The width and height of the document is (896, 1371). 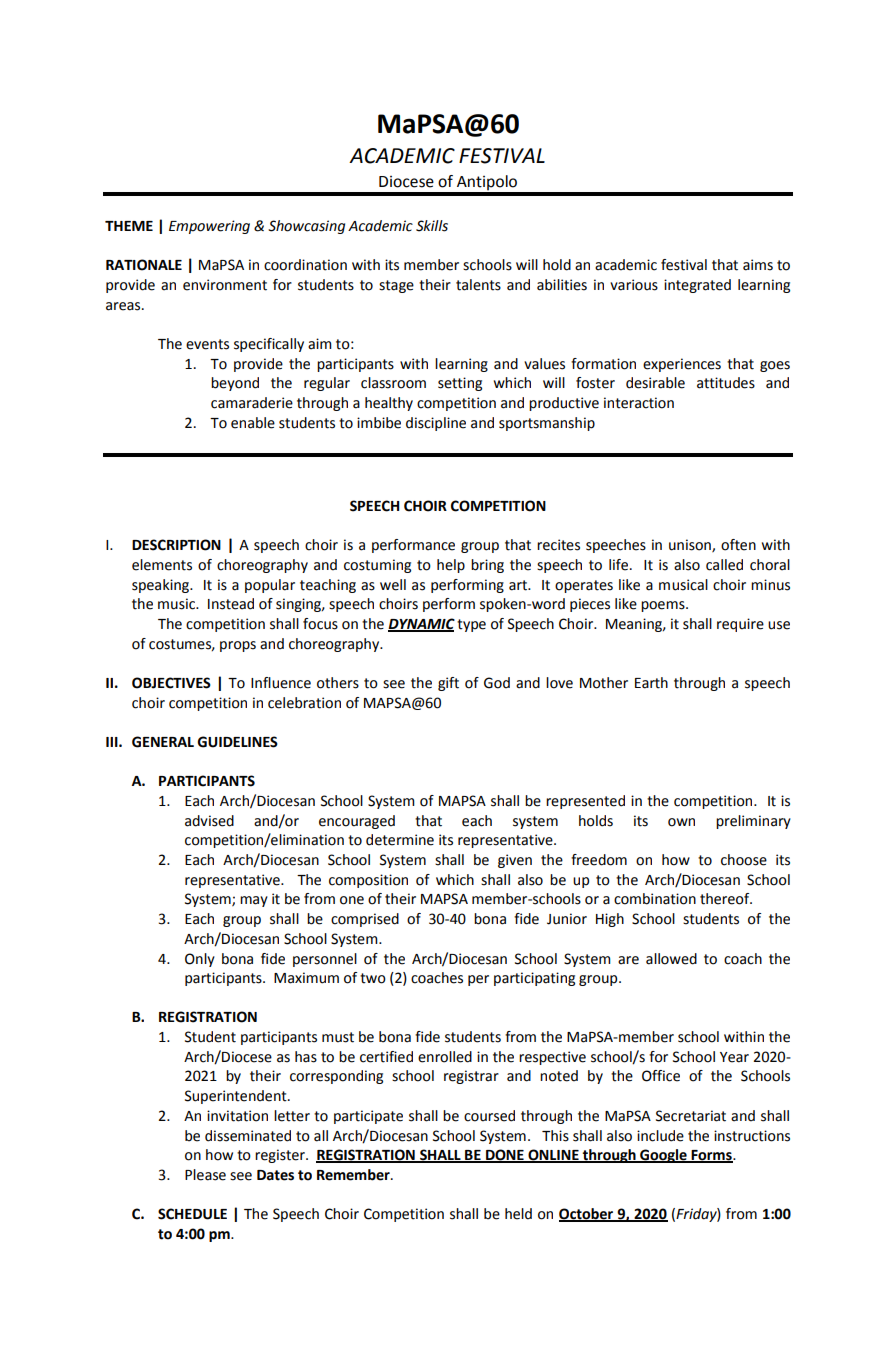 I want to click on help, so click(x=451, y=566).
